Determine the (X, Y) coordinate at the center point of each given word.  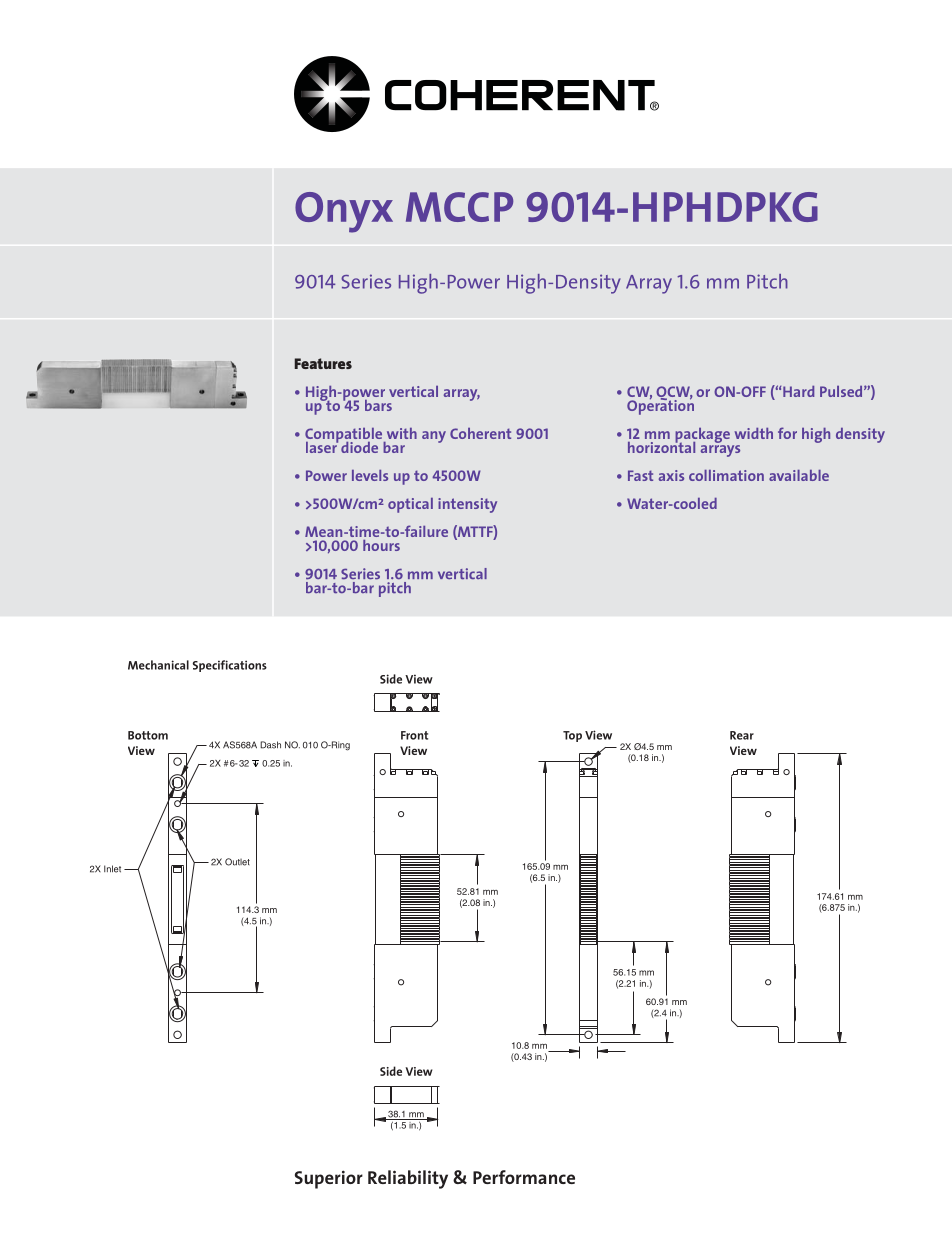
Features (323, 363)
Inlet (112, 869)
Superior (329, 1179)
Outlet (237, 862)
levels (370, 475)
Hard (798, 391)
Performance (524, 1177)
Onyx (344, 212)
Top (572, 736)
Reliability (408, 1179)
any (434, 437)
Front (414, 735)
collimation (726, 475)
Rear (742, 735)
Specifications (230, 666)
